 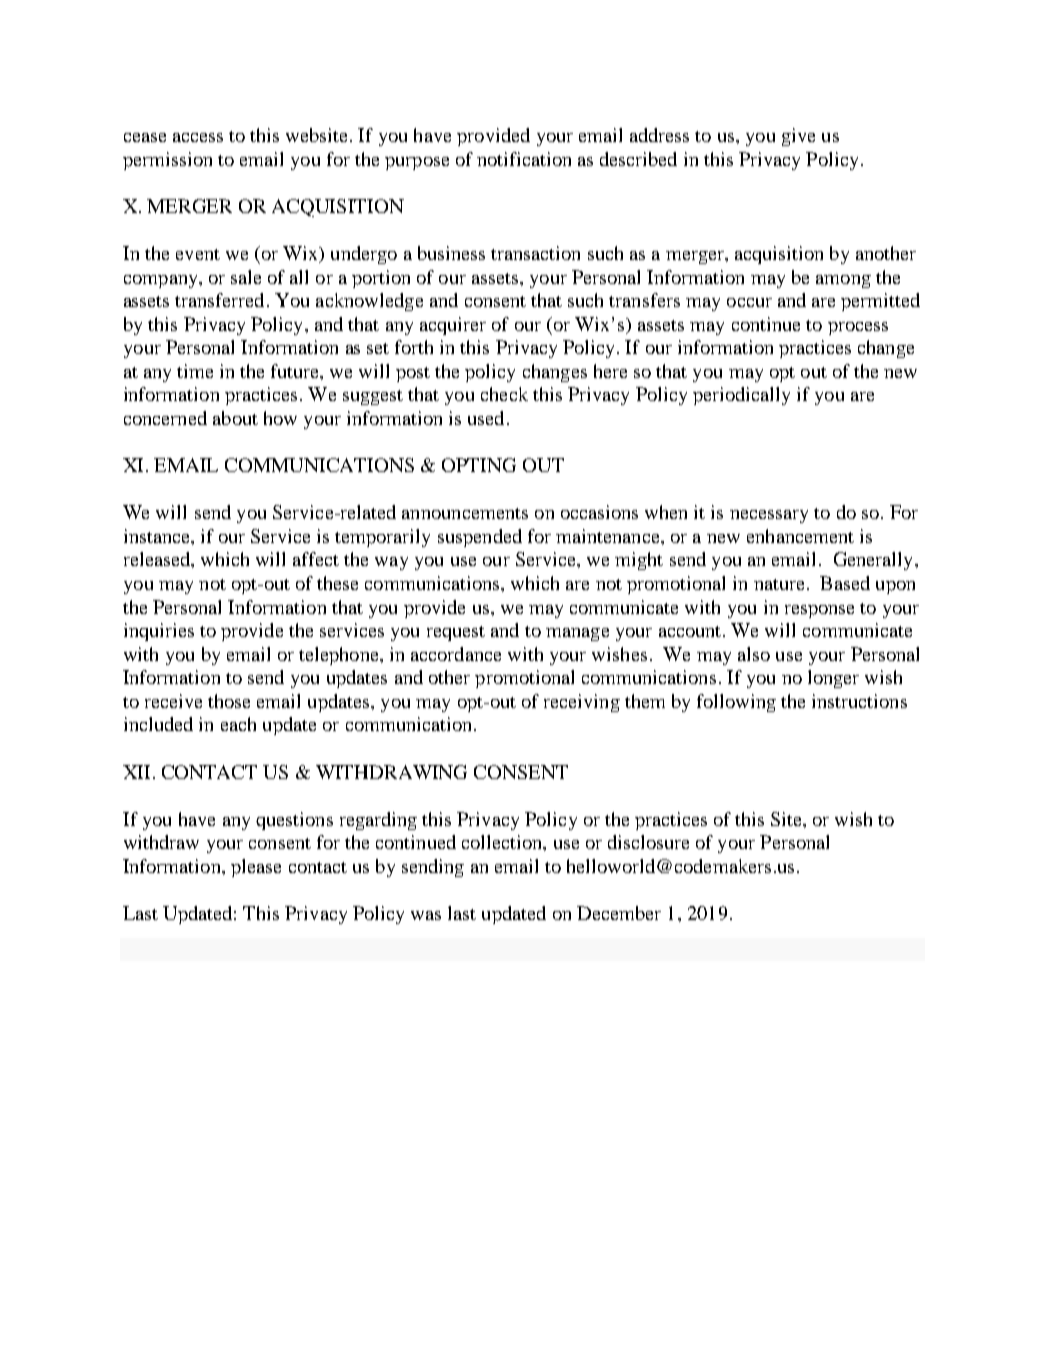 What do you see at coordinates (798, 137) in the image?
I see `give` at bounding box center [798, 137].
